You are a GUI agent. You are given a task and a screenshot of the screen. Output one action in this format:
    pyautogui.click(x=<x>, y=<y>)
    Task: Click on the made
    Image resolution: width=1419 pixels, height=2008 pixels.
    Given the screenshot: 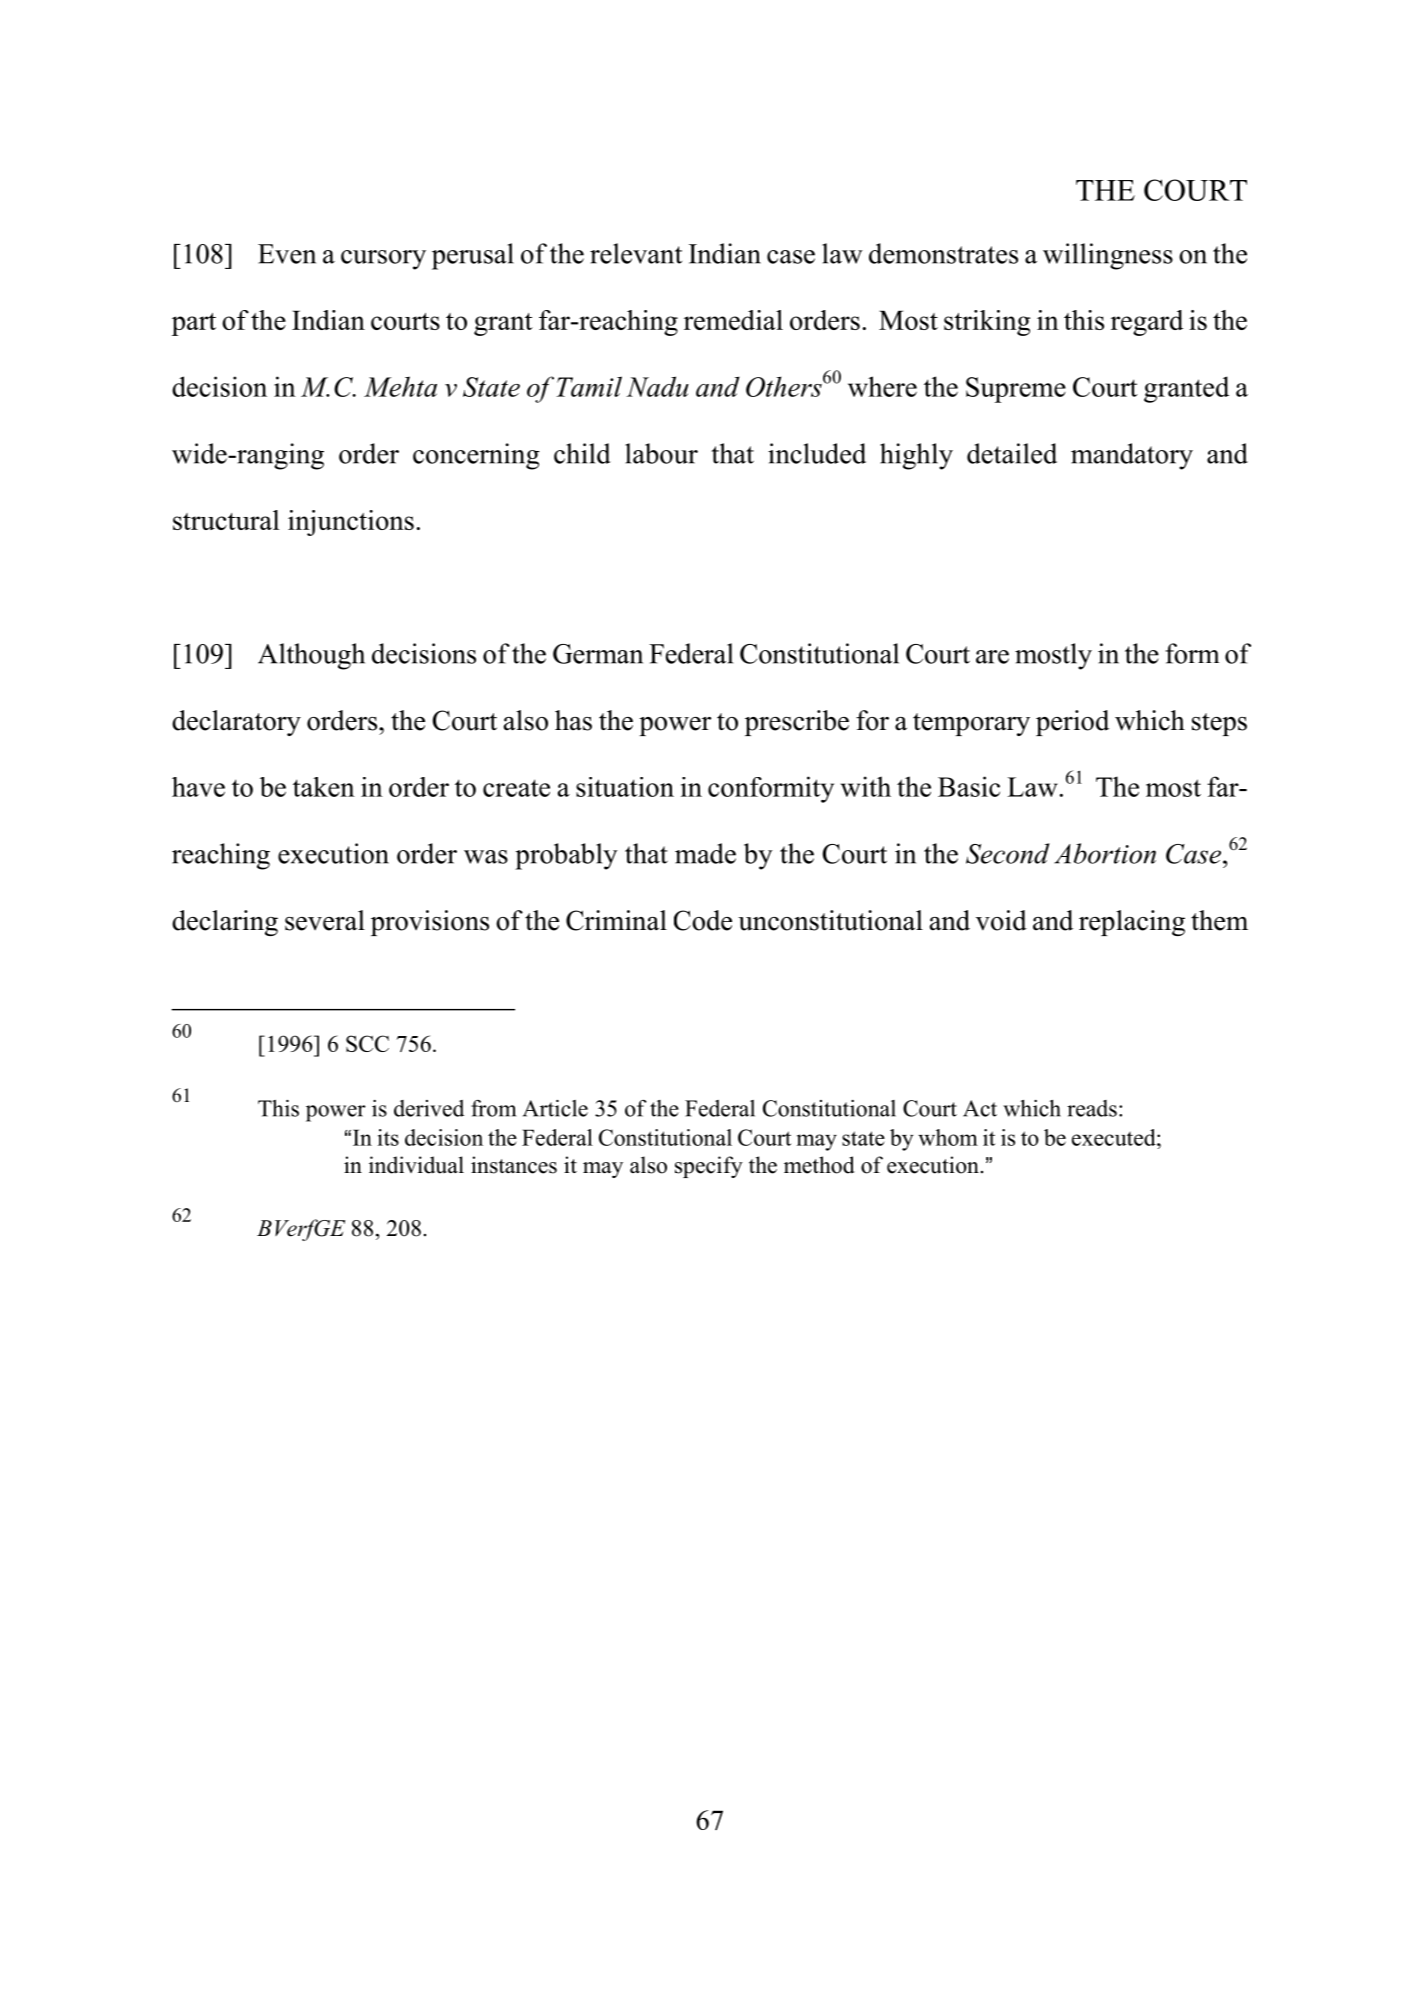 What is the action you would take?
    pyautogui.click(x=705, y=853)
